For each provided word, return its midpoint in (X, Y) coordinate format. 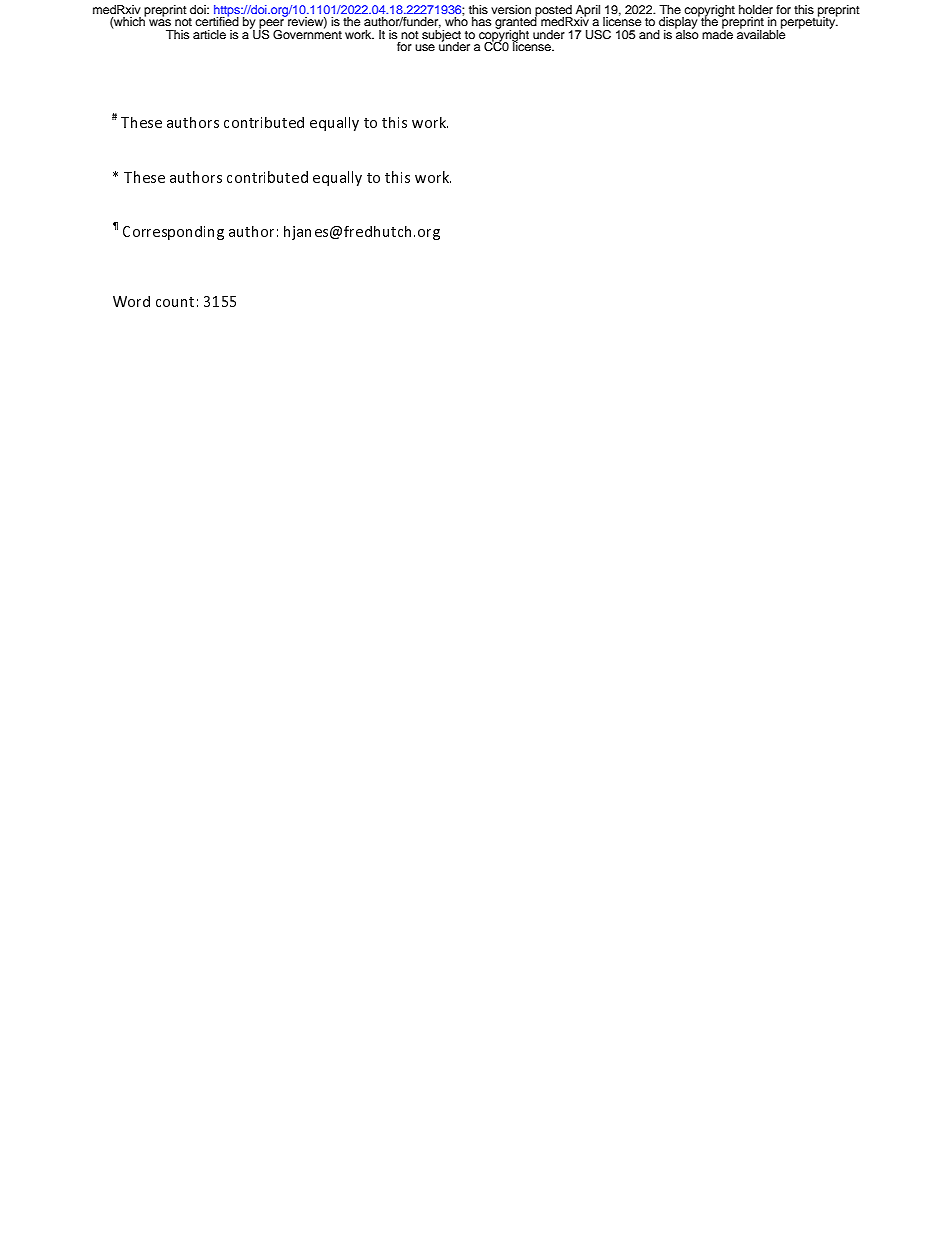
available (761, 33)
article (209, 34)
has (481, 21)
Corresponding (173, 233)
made (717, 33)
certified (217, 20)
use (425, 47)
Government (307, 33)
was (160, 22)
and (649, 34)
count (175, 302)
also (687, 33)
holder (756, 9)
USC (598, 35)
